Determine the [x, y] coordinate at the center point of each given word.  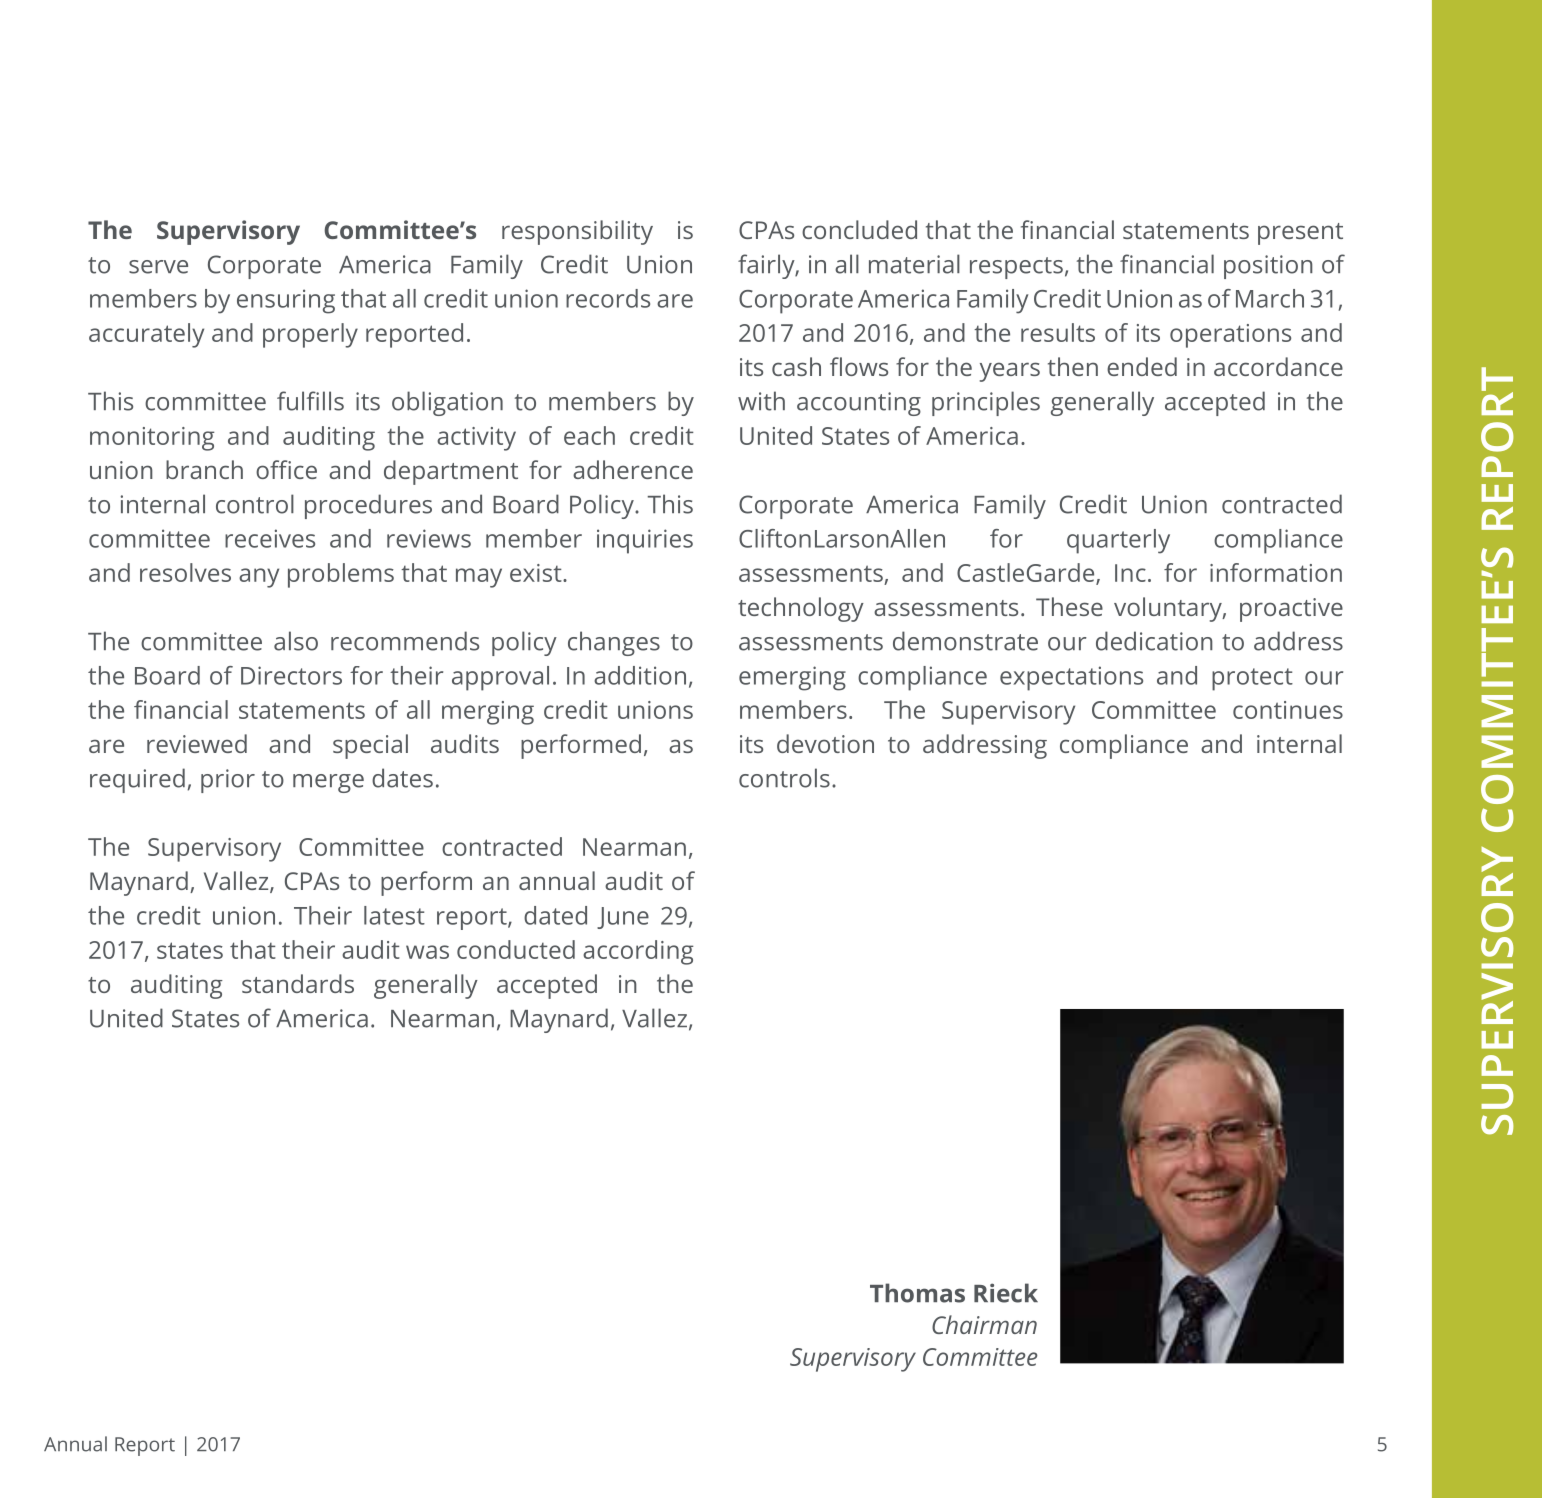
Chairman [984, 1324]
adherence [633, 469]
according [638, 952]
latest [394, 915]
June [623, 918]
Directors [291, 675]
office [286, 469]
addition [640, 675]
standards [298, 983]
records [608, 298]
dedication [1154, 641]
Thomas [917, 1293]
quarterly [1118, 541]
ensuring [286, 301]
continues [1288, 710]
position [1268, 267]
